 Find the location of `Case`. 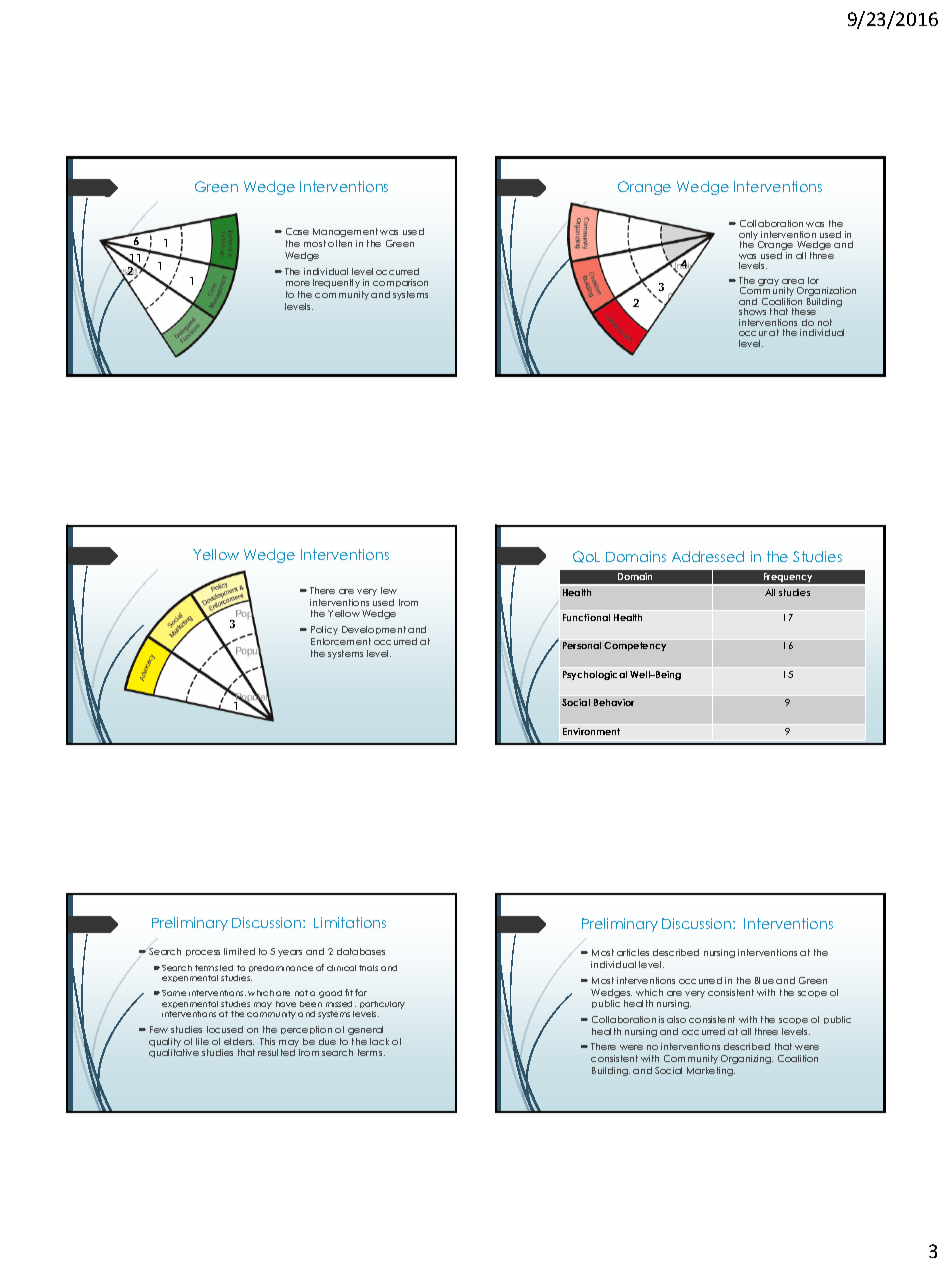

Case is located at coordinates (297, 231).
